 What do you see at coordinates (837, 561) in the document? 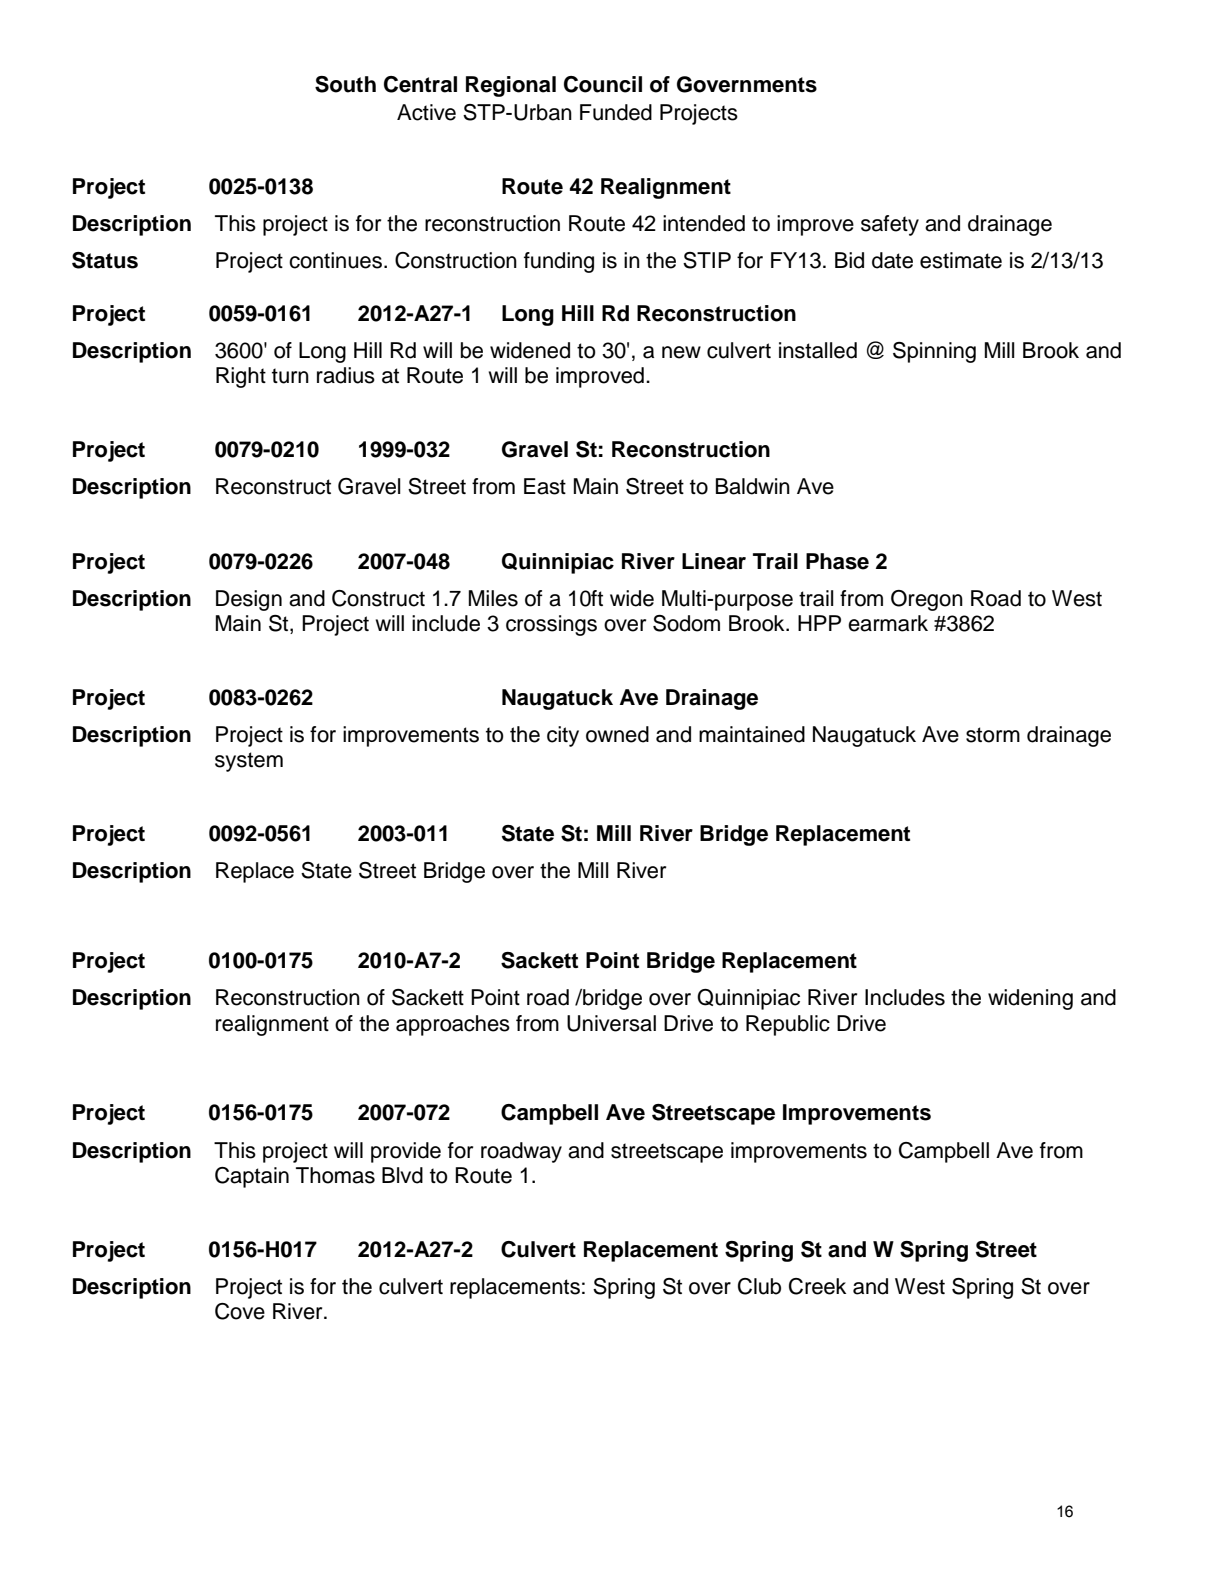
I see `Phase` at bounding box center [837, 561].
